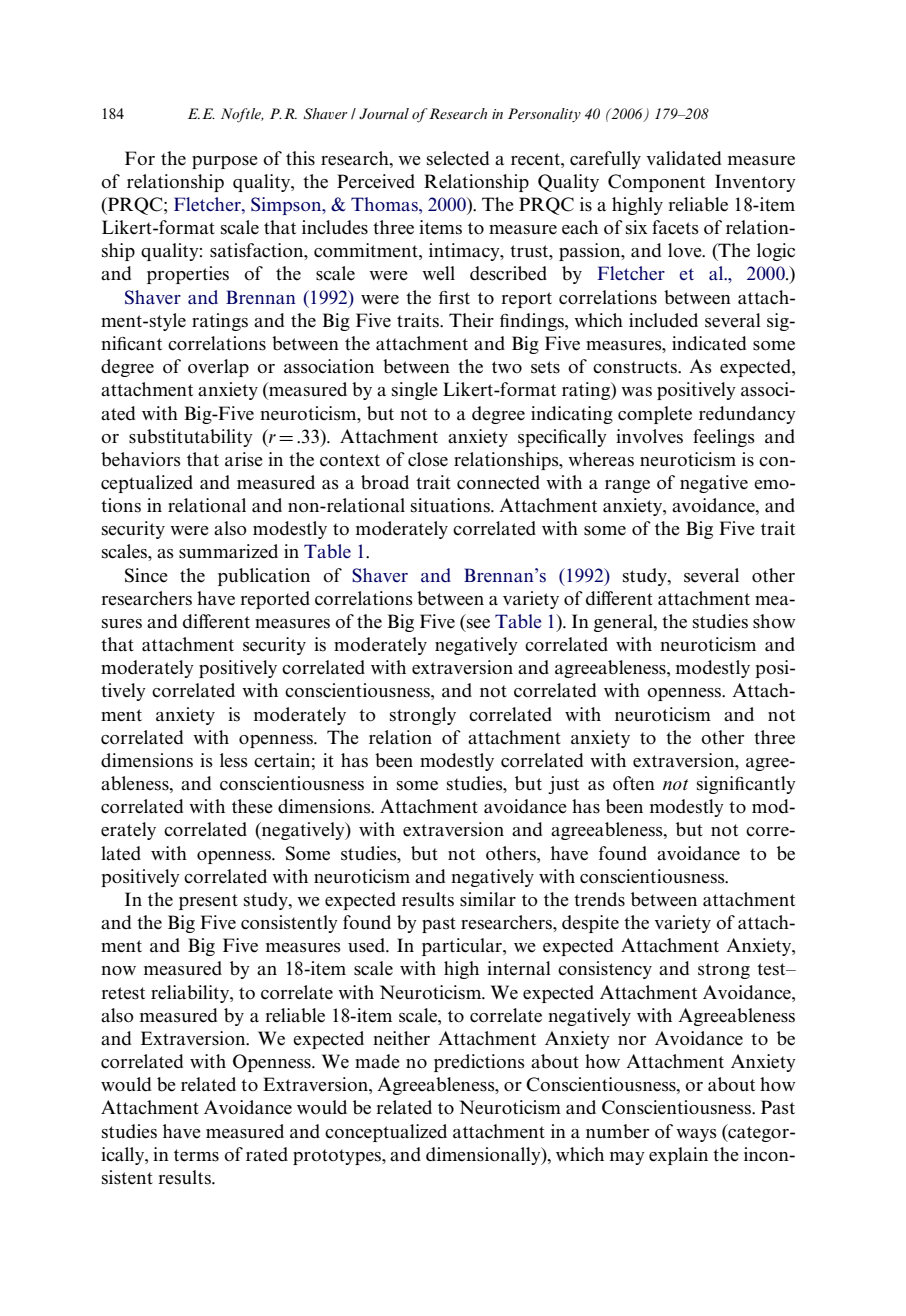 This document has width=906, height=1316. Describe the element at coordinates (458, 158) in the document. I see `selected` at that location.
